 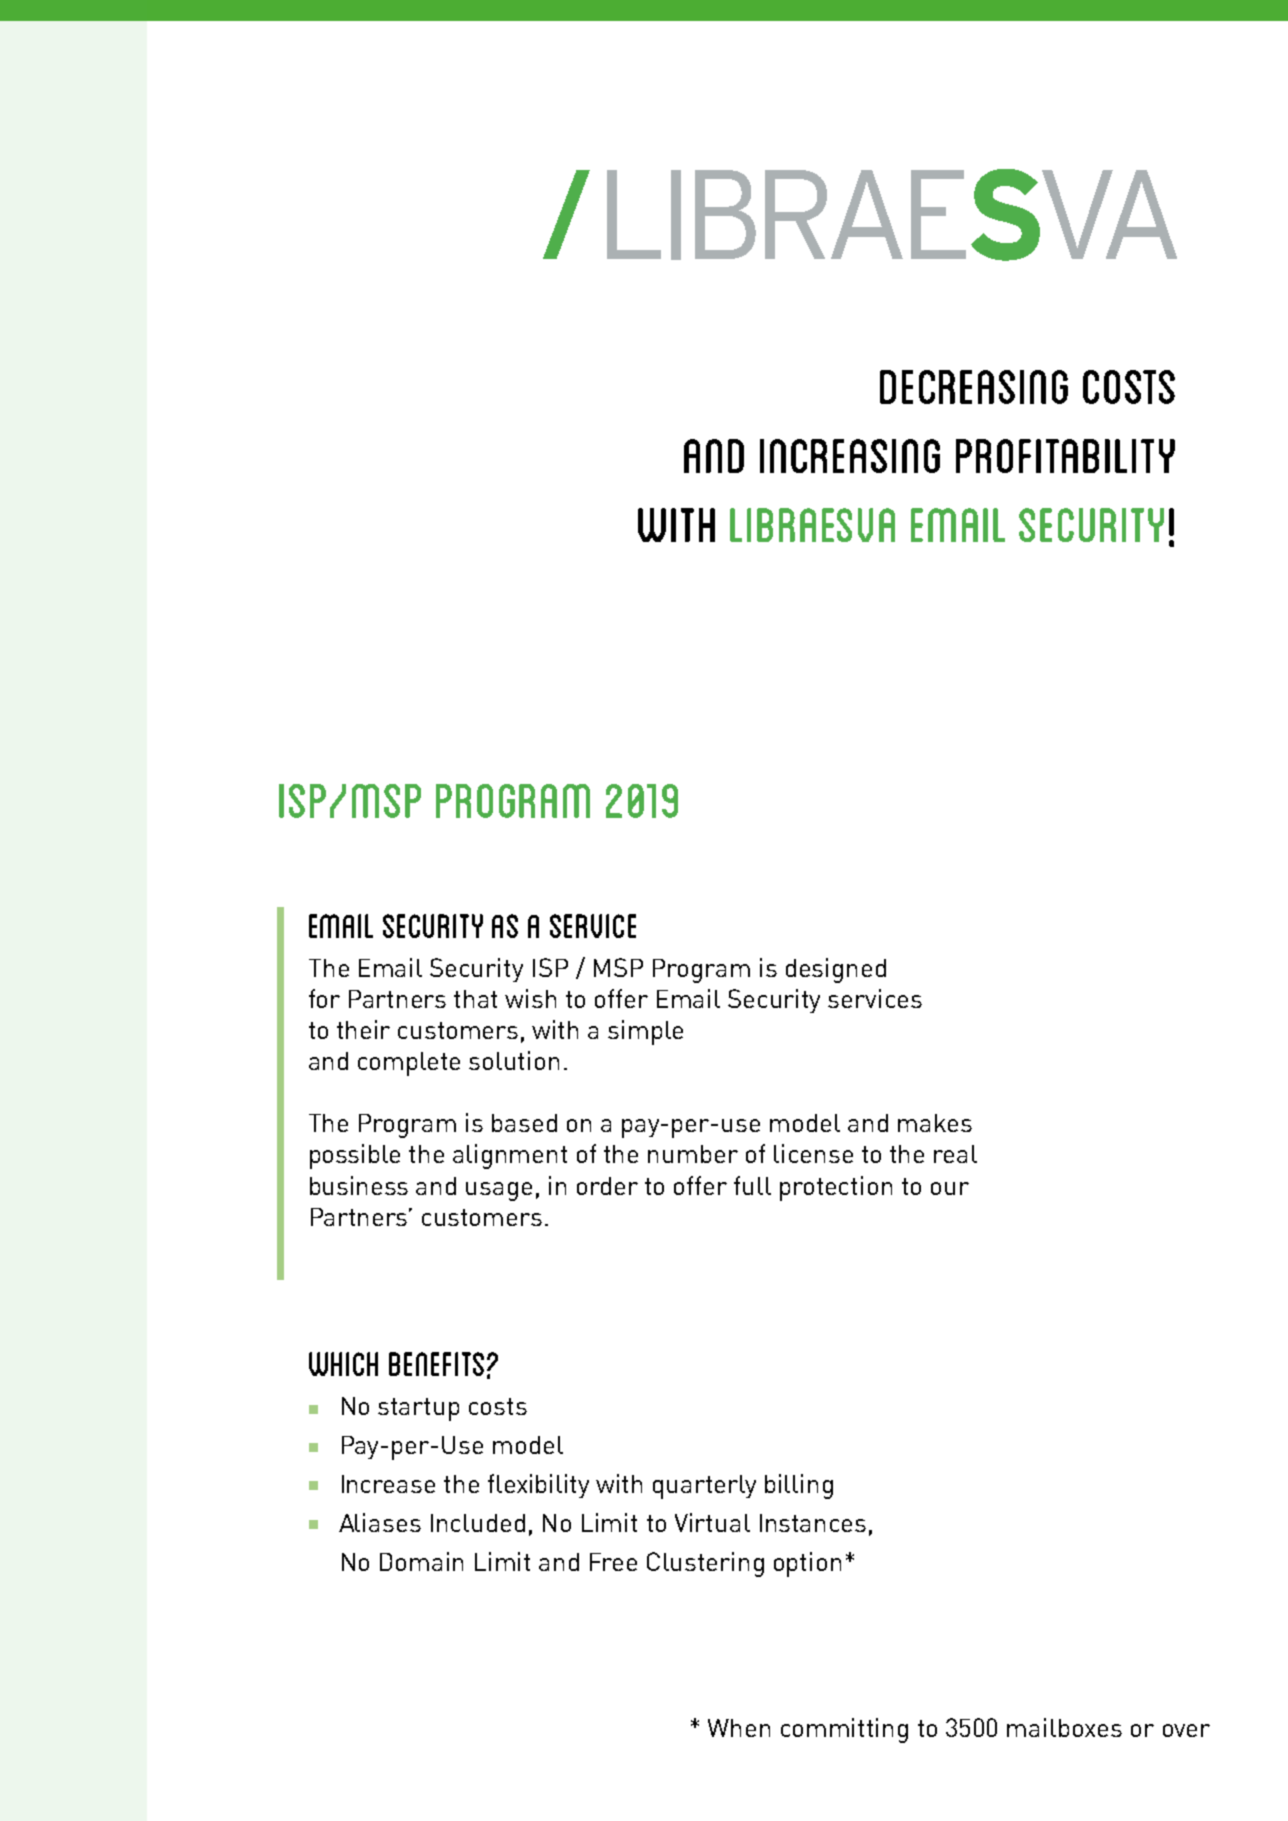 I want to click on Domain, so click(x=421, y=1561).
